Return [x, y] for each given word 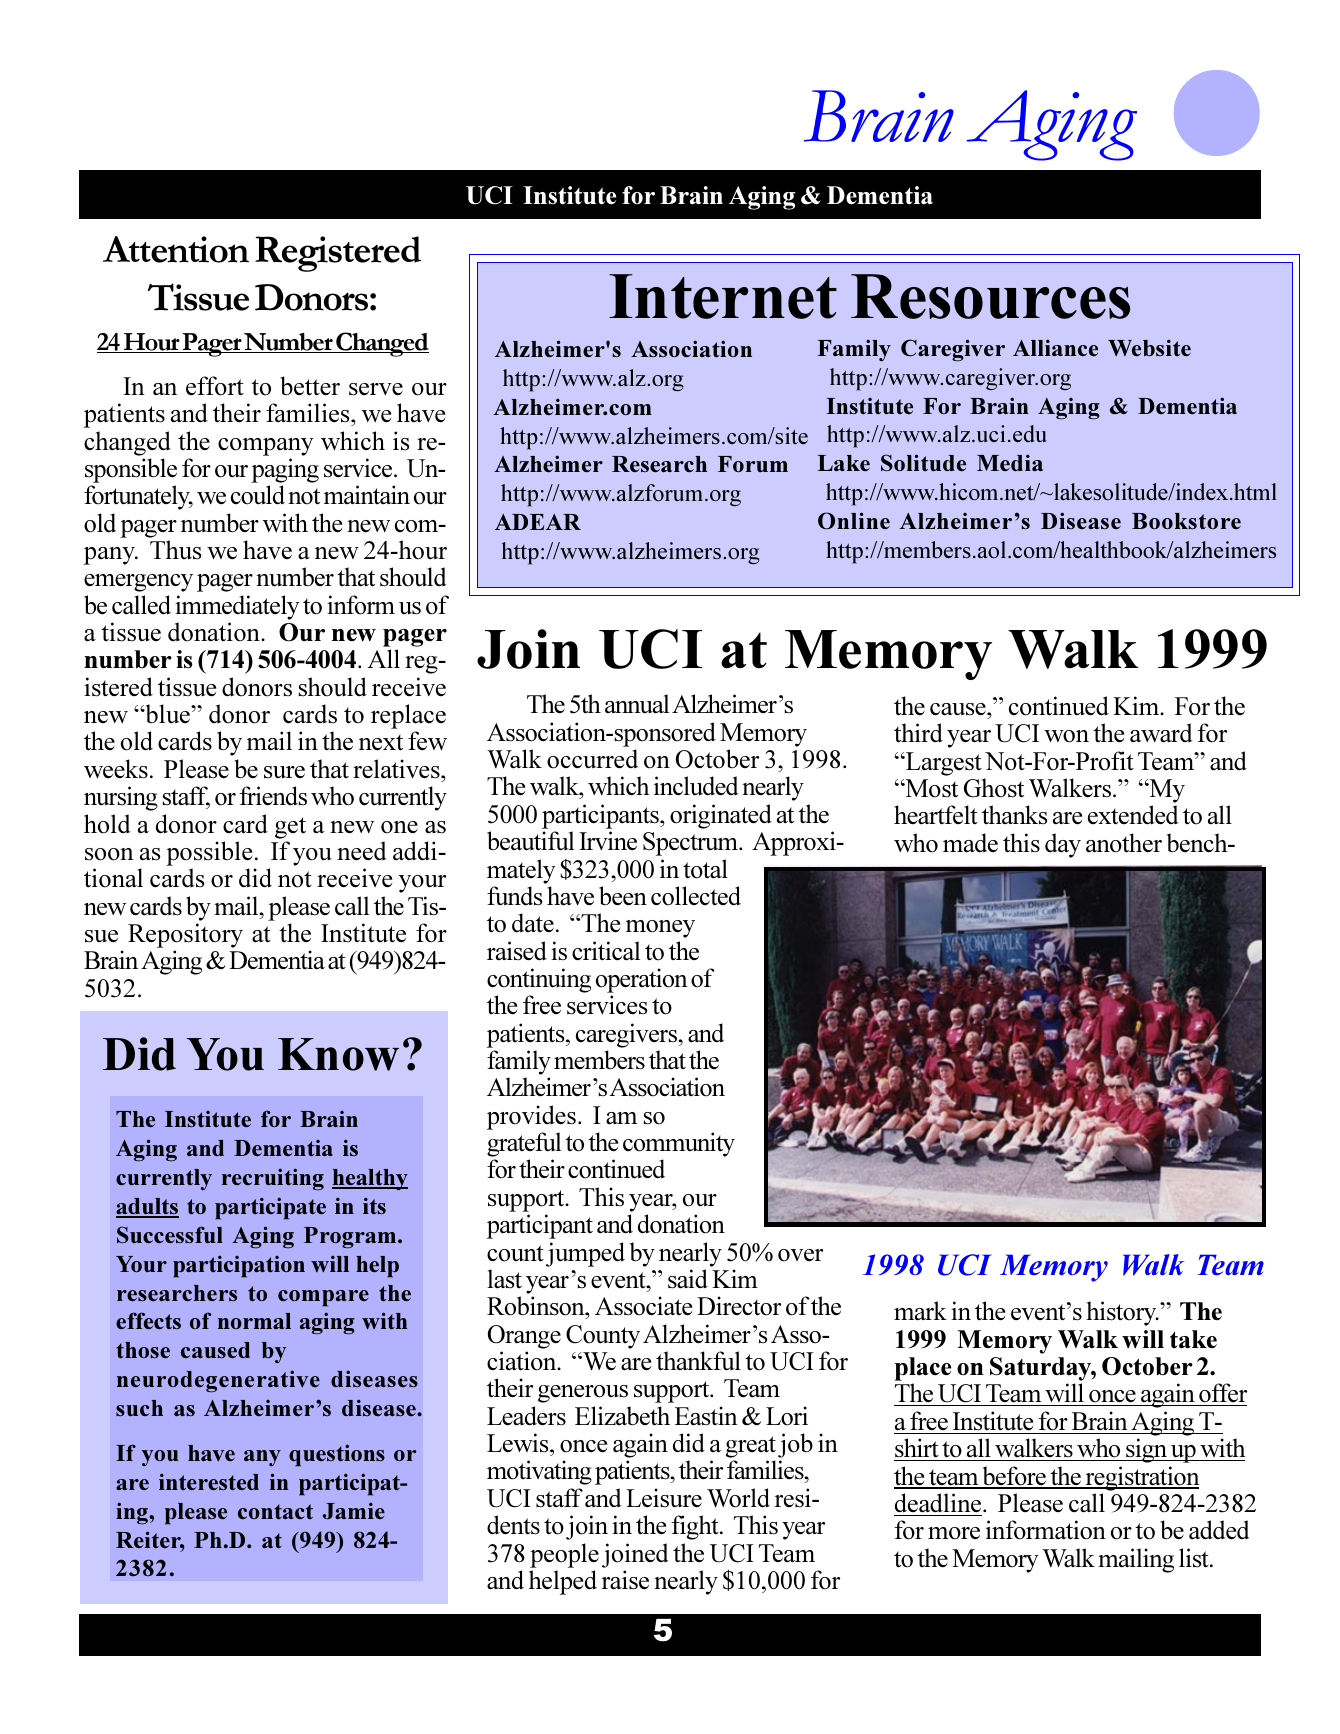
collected [696, 896]
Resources [990, 296]
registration [1141, 1478]
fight [696, 1527]
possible [209, 853]
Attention [176, 249]
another [1124, 843]
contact [275, 1511]
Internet [723, 296]
